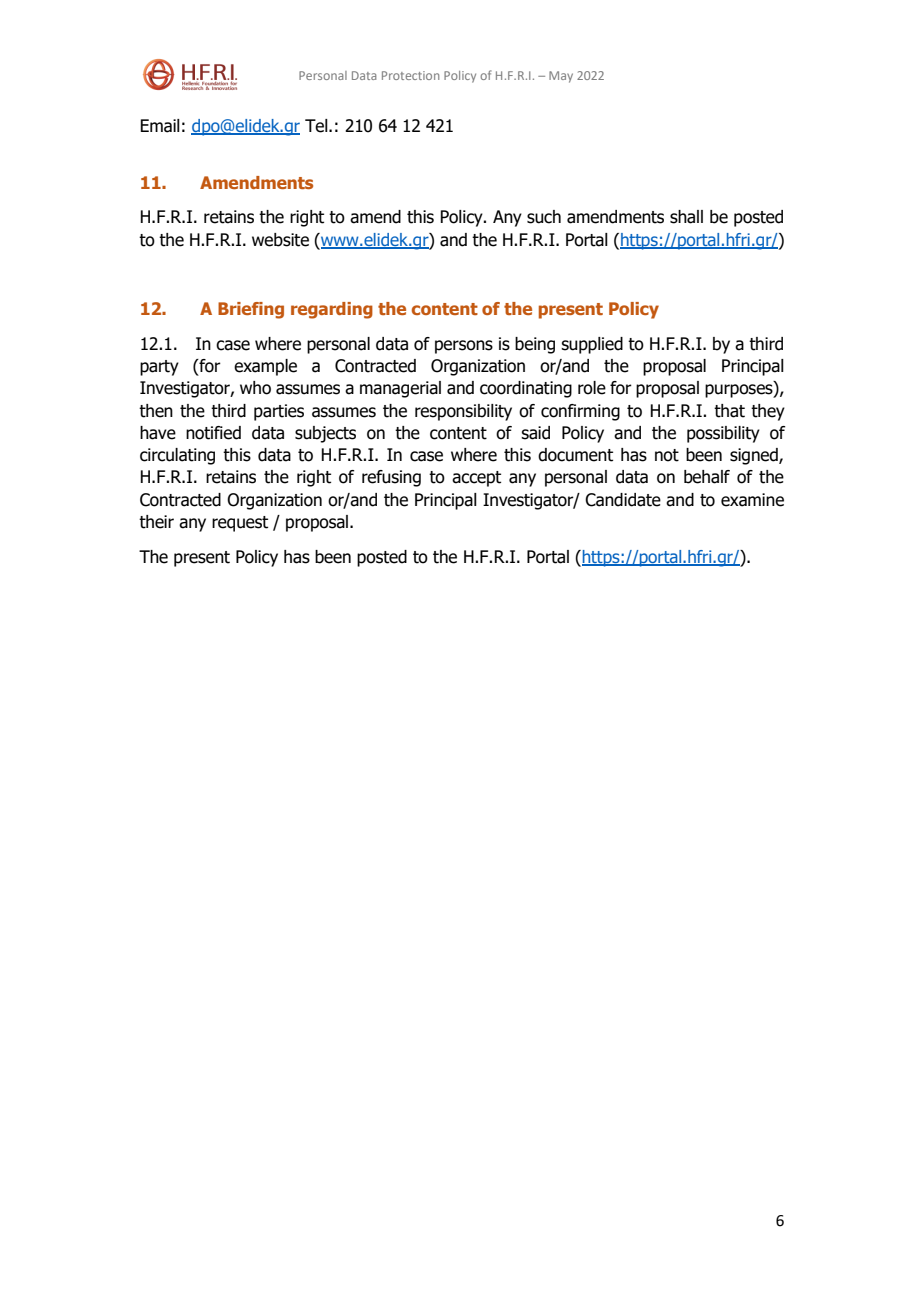 This screenshot has width=924, height=1308. What do you see at coordinates (280, 240) in the screenshot?
I see `website` at bounding box center [280, 240].
